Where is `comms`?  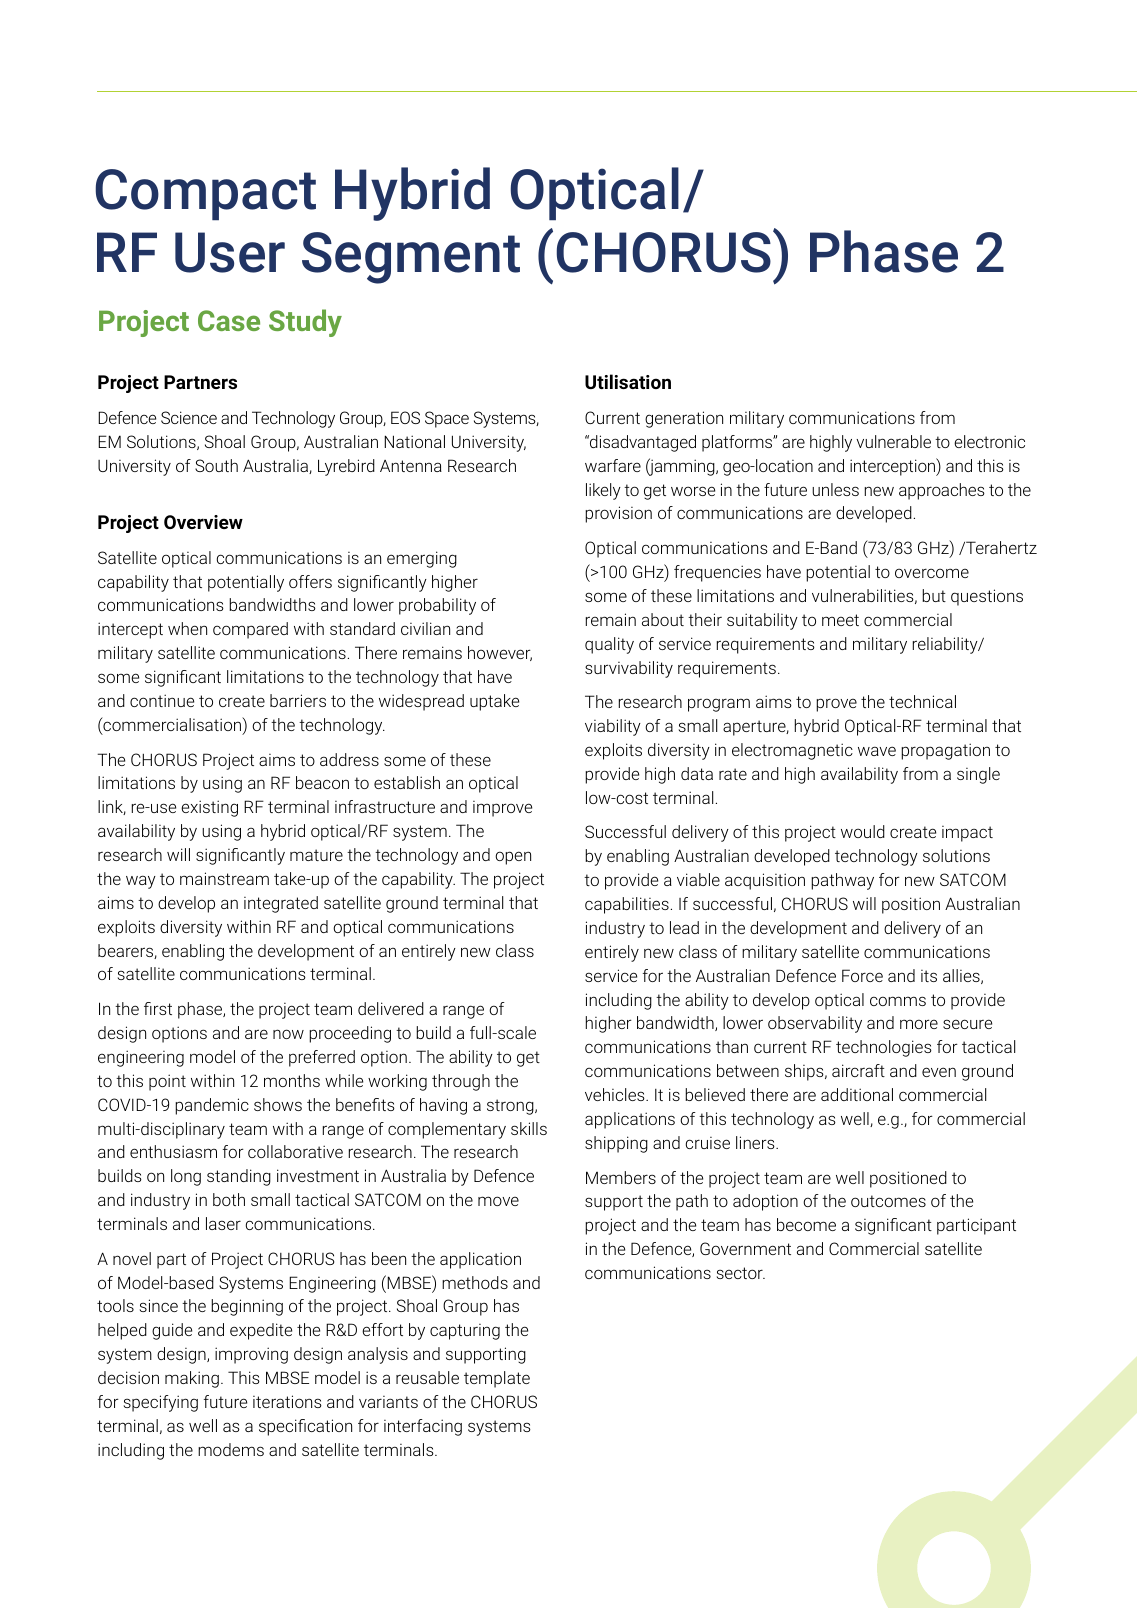 comms is located at coordinates (898, 1001).
